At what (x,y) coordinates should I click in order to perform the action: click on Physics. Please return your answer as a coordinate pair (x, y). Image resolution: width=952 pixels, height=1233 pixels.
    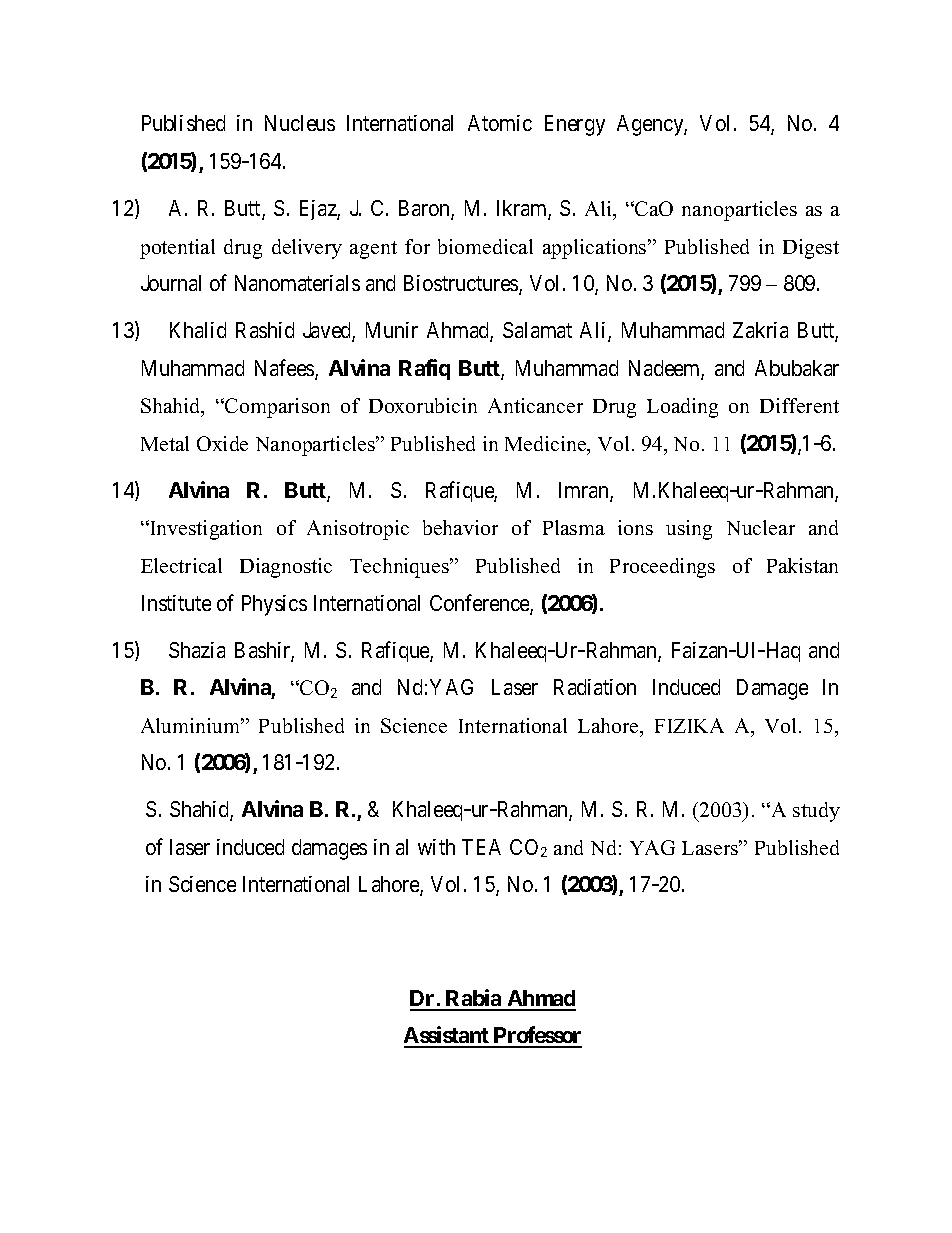
    Looking at the image, I should click on (274, 605).
